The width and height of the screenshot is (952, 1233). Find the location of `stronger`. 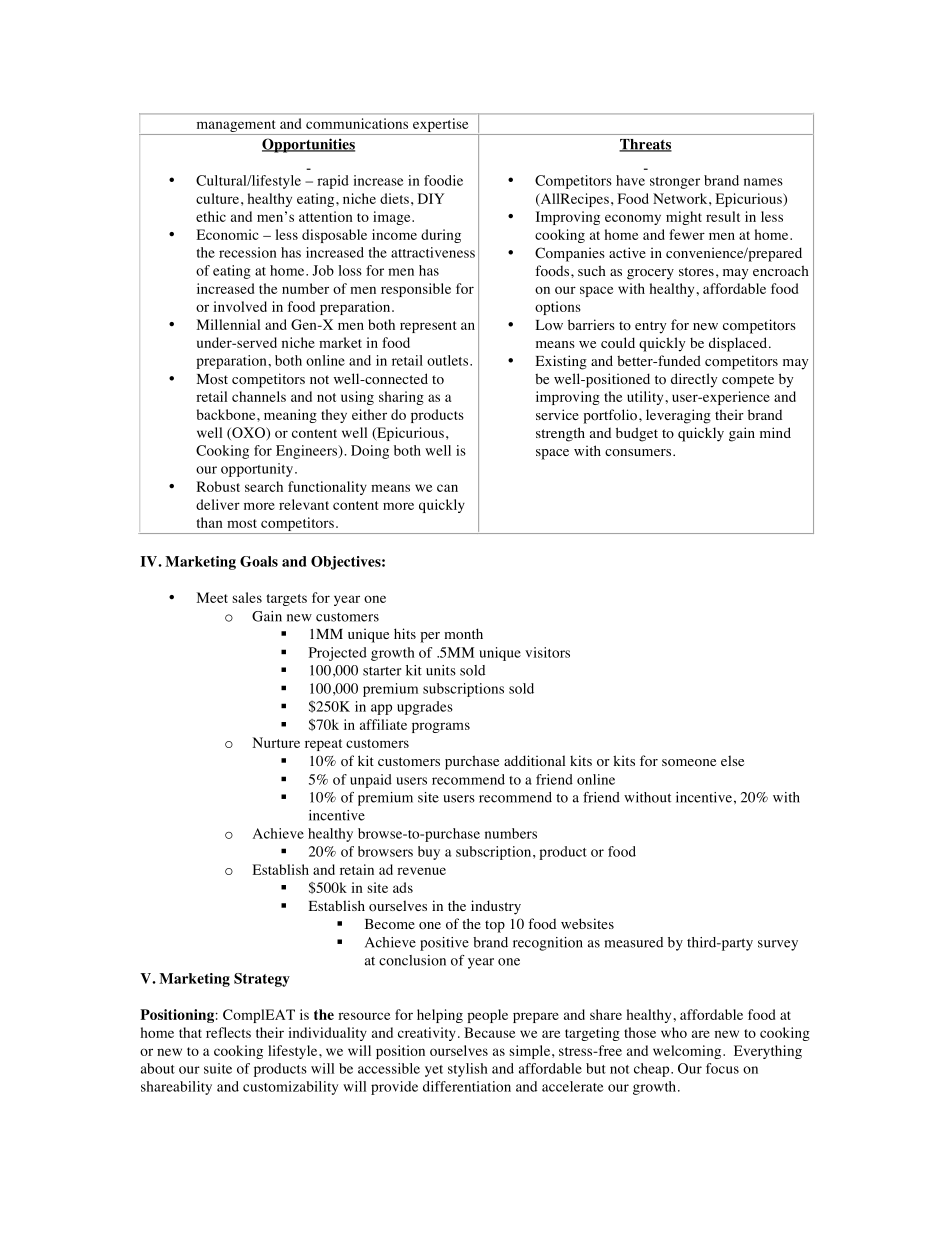

stronger is located at coordinates (675, 183).
